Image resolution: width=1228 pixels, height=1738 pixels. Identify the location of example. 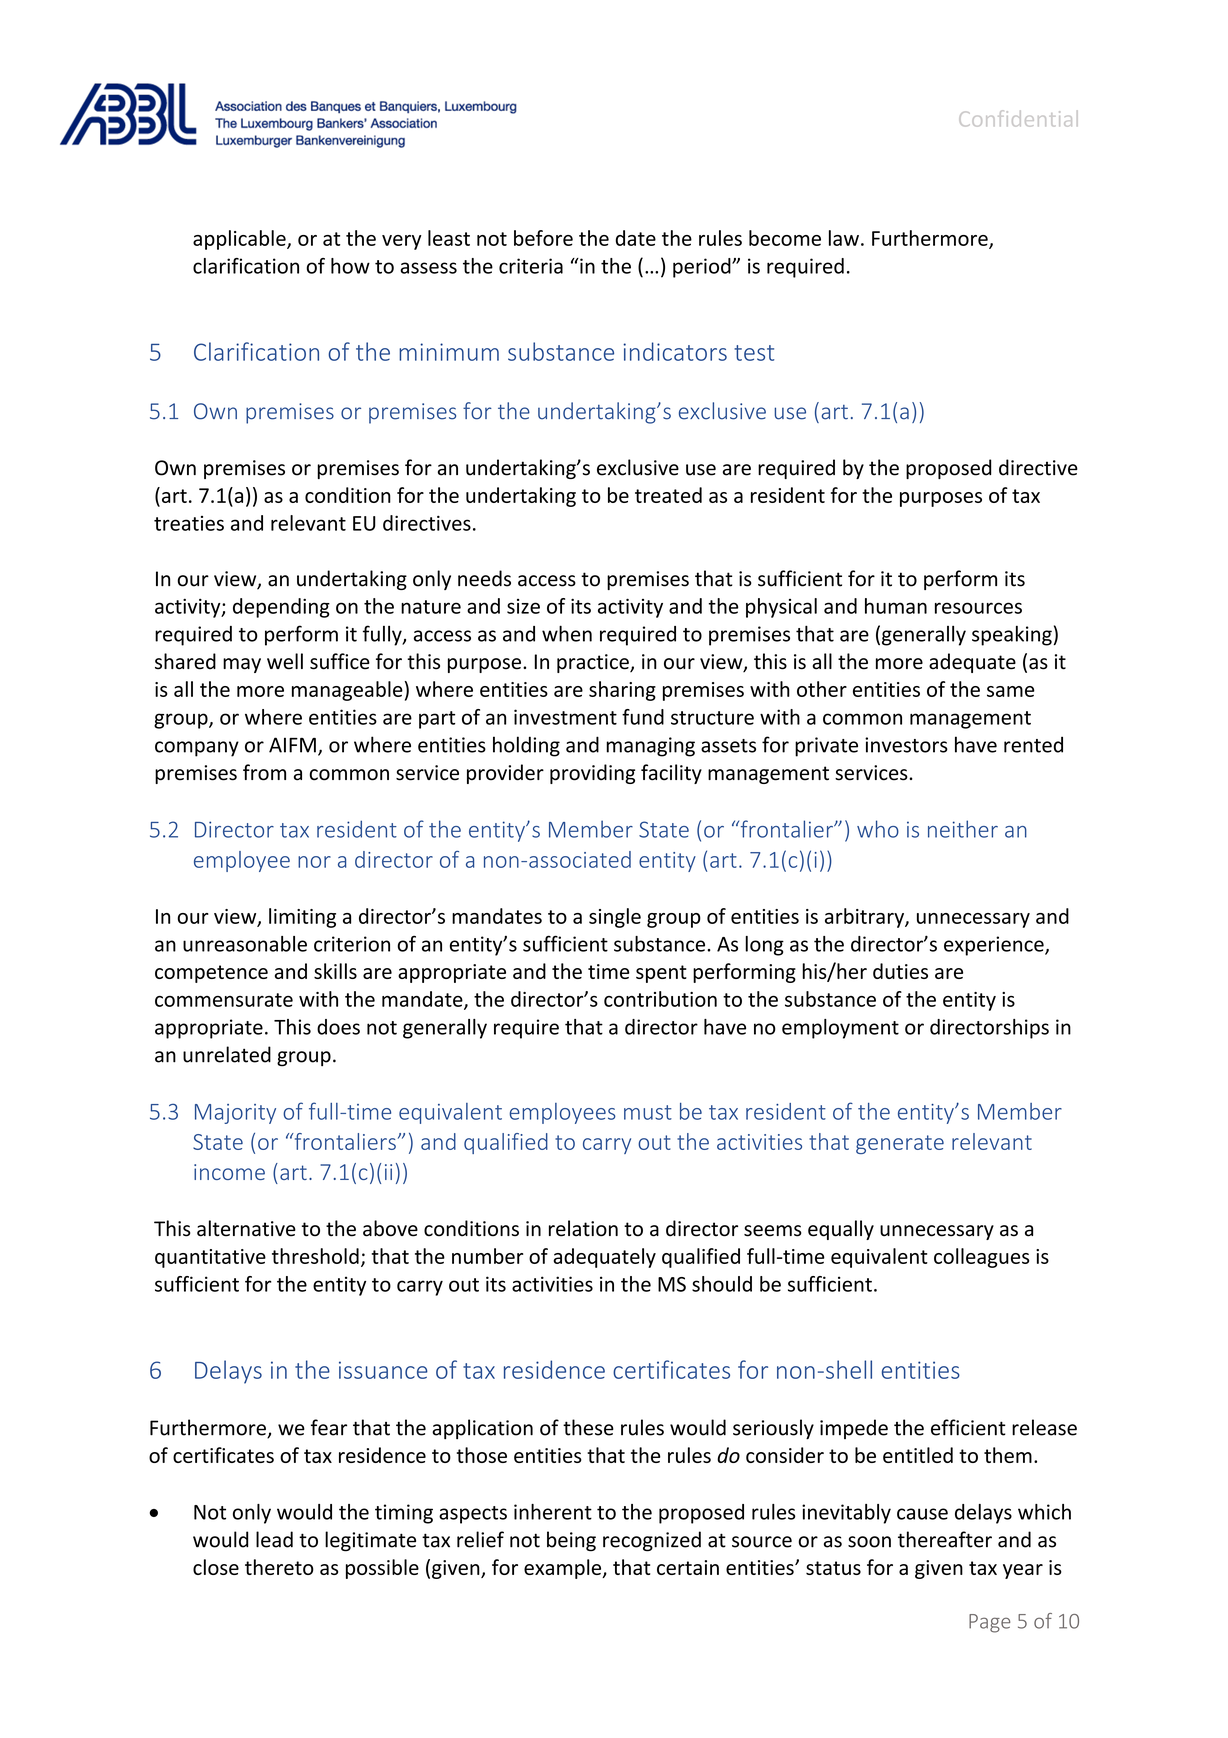
(564, 1569).
